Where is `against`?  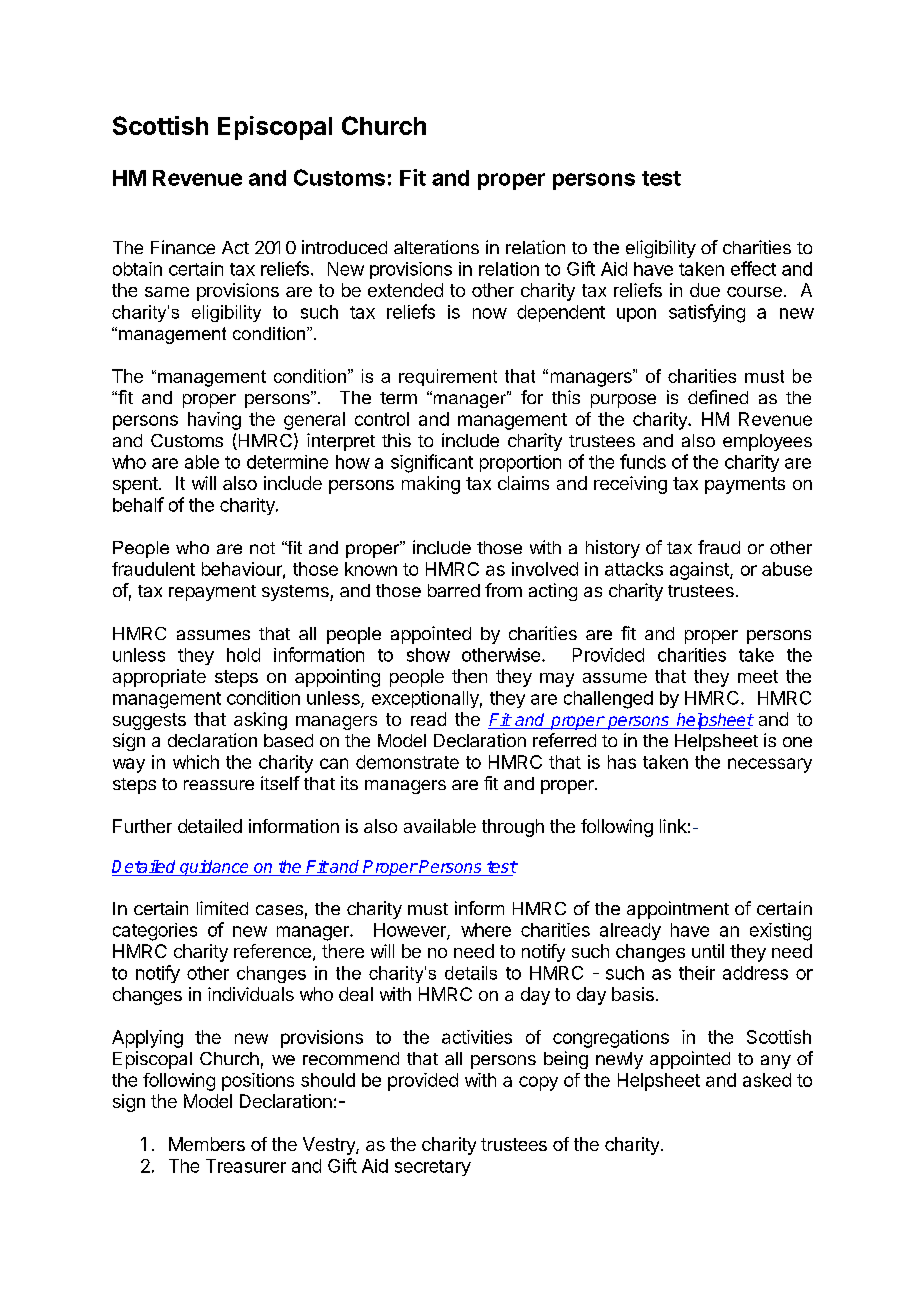 against is located at coordinates (700, 571).
